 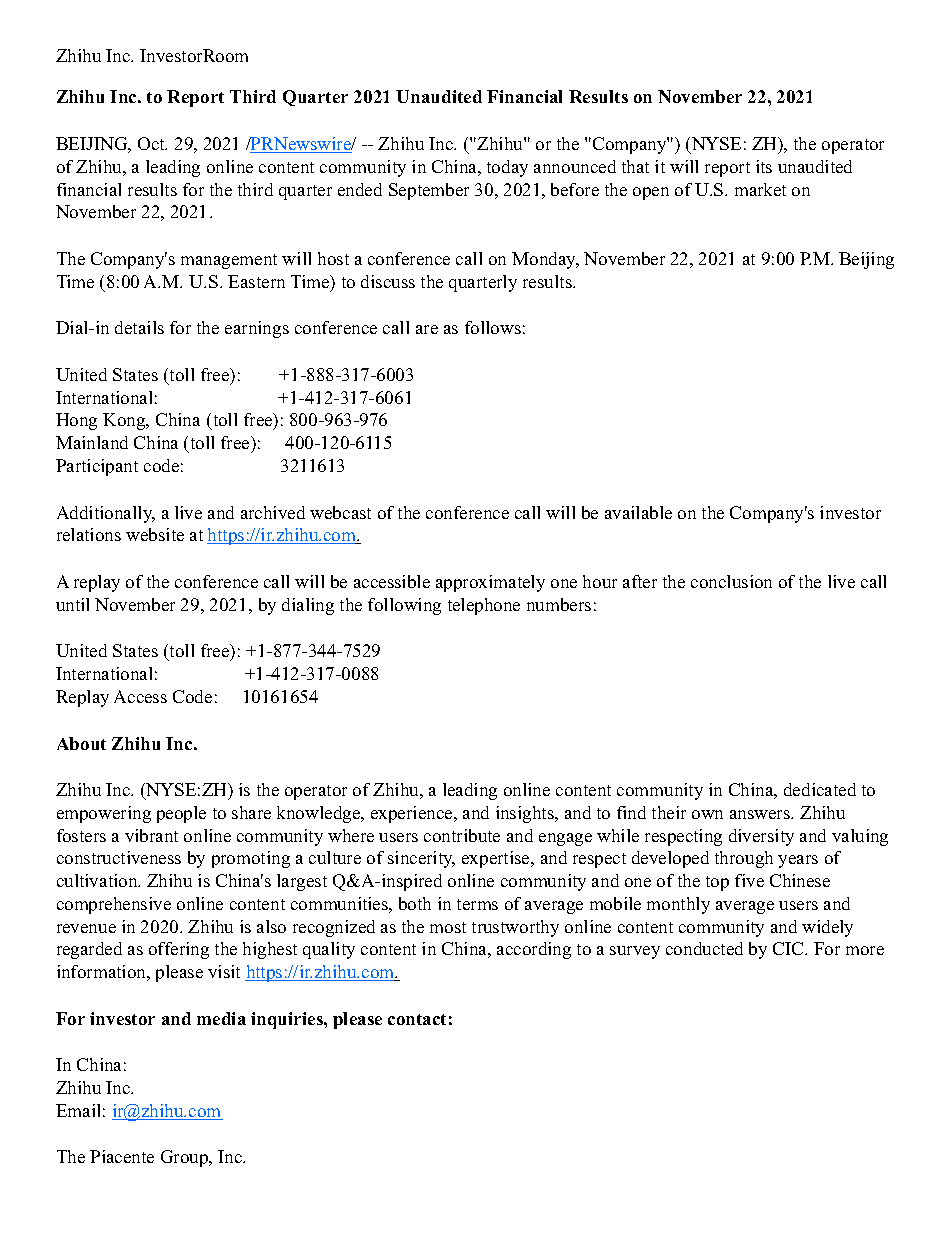 What do you see at coordinates (288, 1020) in the screenshot?
I see `inquiries` at bounding box center [288, 1020].
